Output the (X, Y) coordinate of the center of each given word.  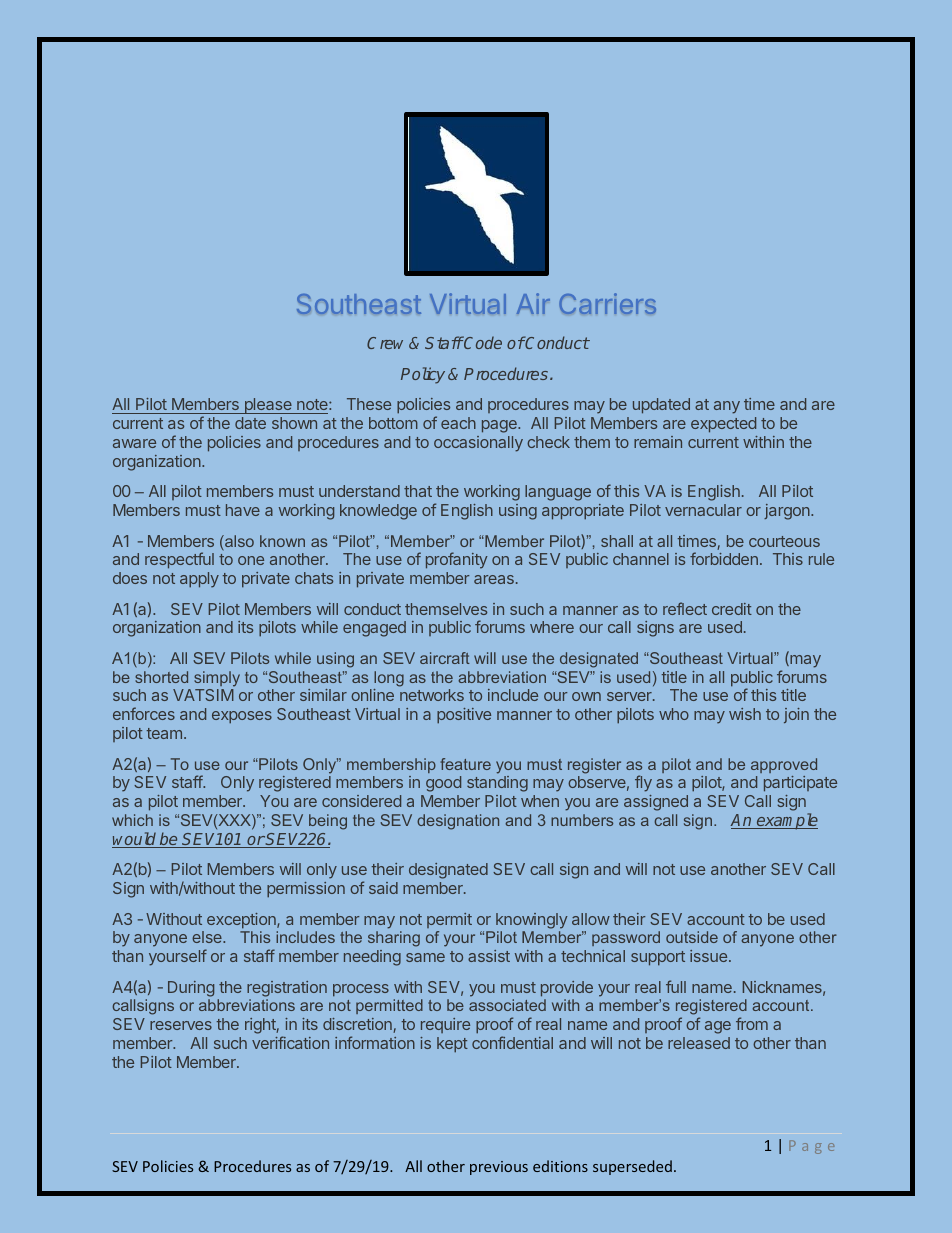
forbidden (724, 558)
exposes (242, 717)
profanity (457, 560)
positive (464, 716)
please (268, 406)
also (238, 542)
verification (290, 1042)
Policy (423, 375)
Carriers (607, 303)
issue (710, 956)
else (208, 937)
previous (499, 1168)
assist (489, 956)
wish (745, 714)
